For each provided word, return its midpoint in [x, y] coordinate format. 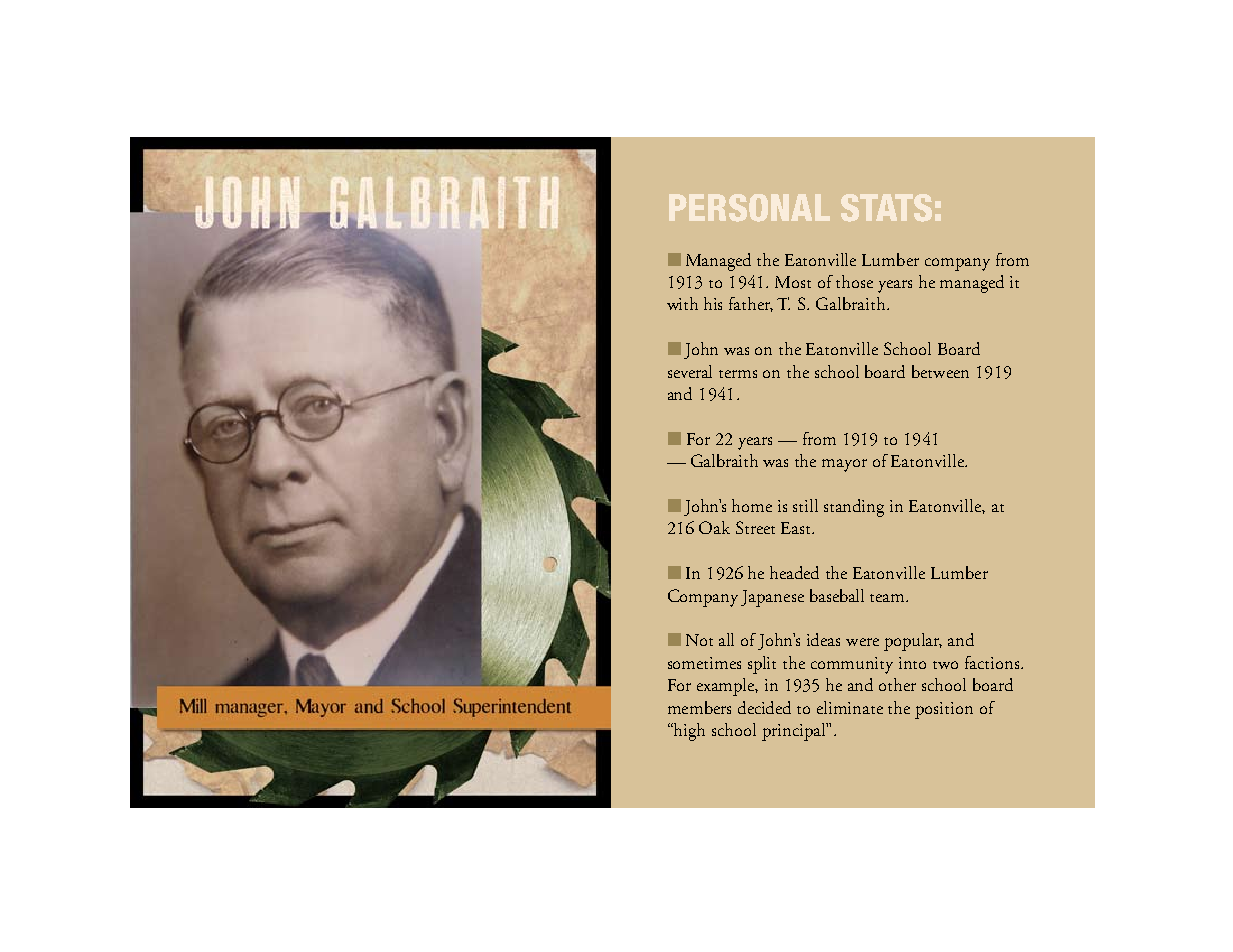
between [940, 371]
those [854, 281]
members [699, 707]
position [944, 710]
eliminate [850, 707]
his [713, 303]
